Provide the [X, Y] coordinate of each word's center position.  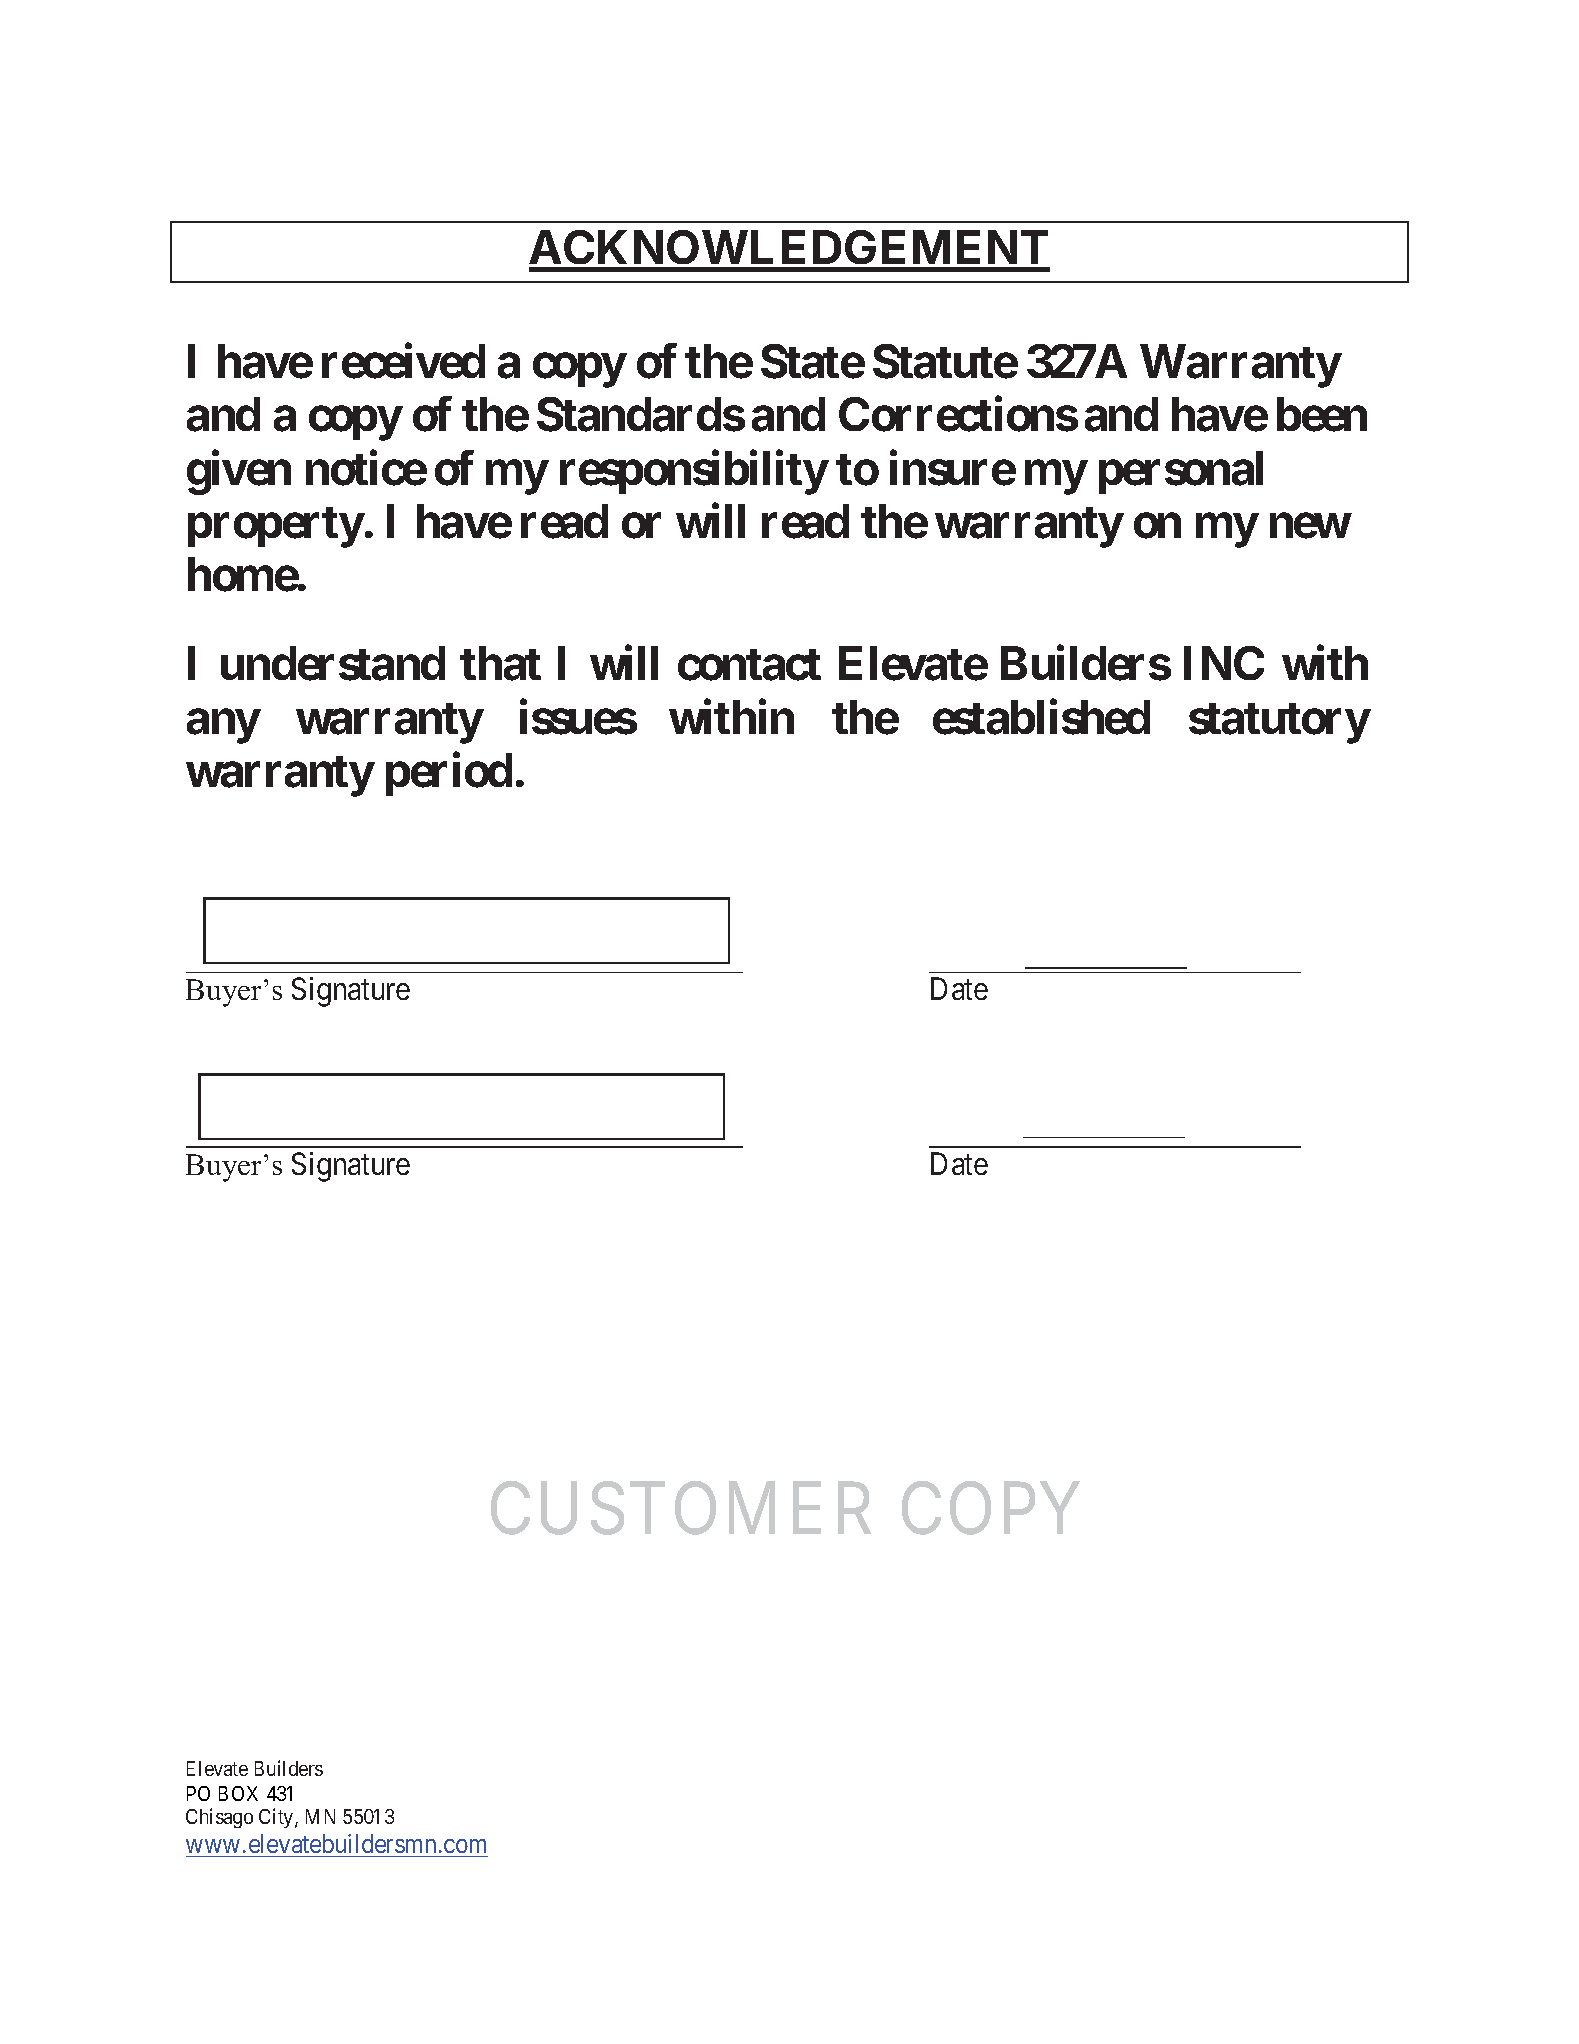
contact [749, 665]
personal [1181, 472]
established [1041, 717]
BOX [238, 1793]
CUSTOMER [681, 1509]
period [449, 774]
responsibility [693, 472]
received [403, 361]
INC [1224, 663]
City [277, 1818]
